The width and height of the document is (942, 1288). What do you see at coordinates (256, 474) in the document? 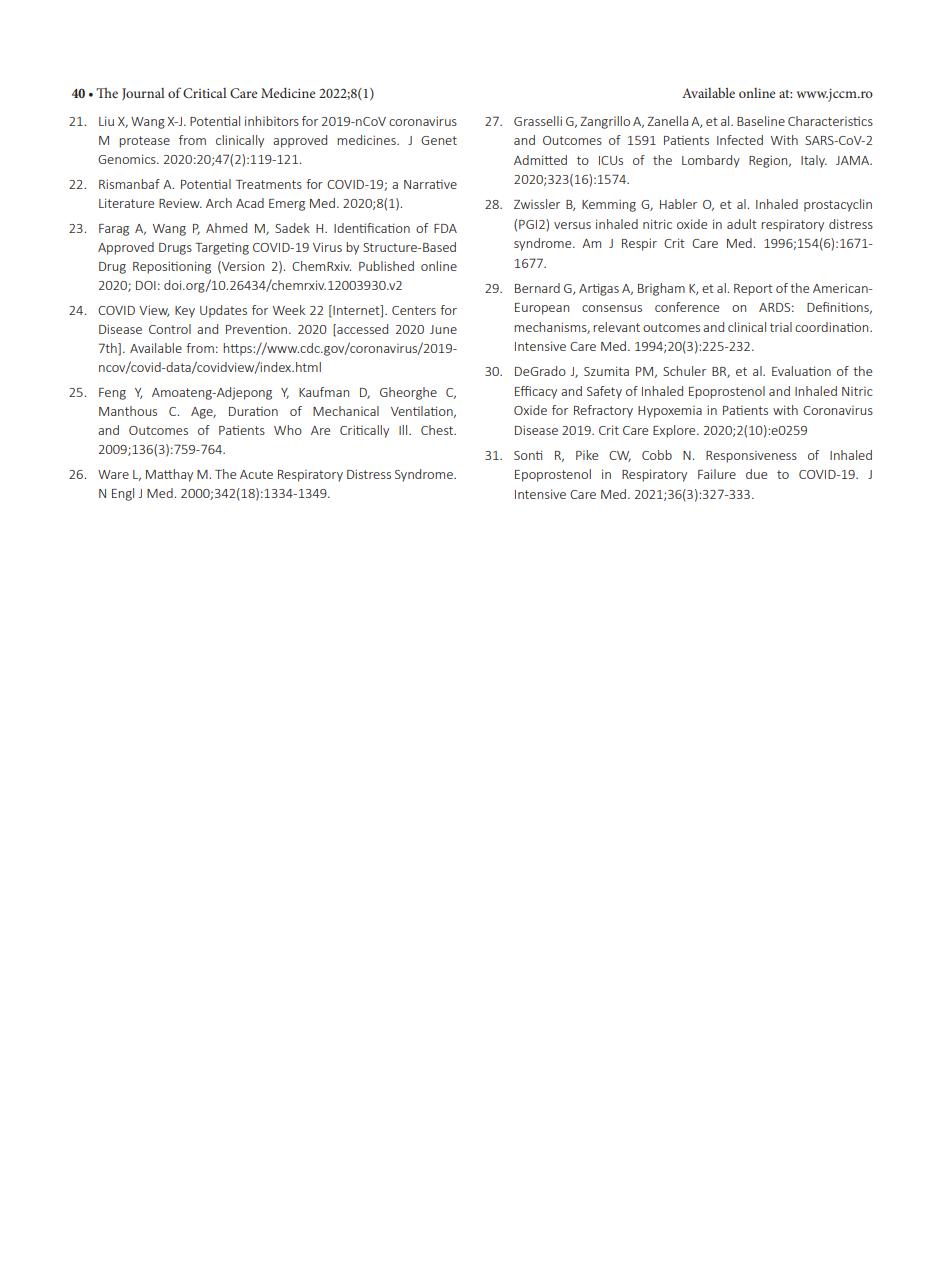
I see `Acute` at bounding box center [256, 474].
